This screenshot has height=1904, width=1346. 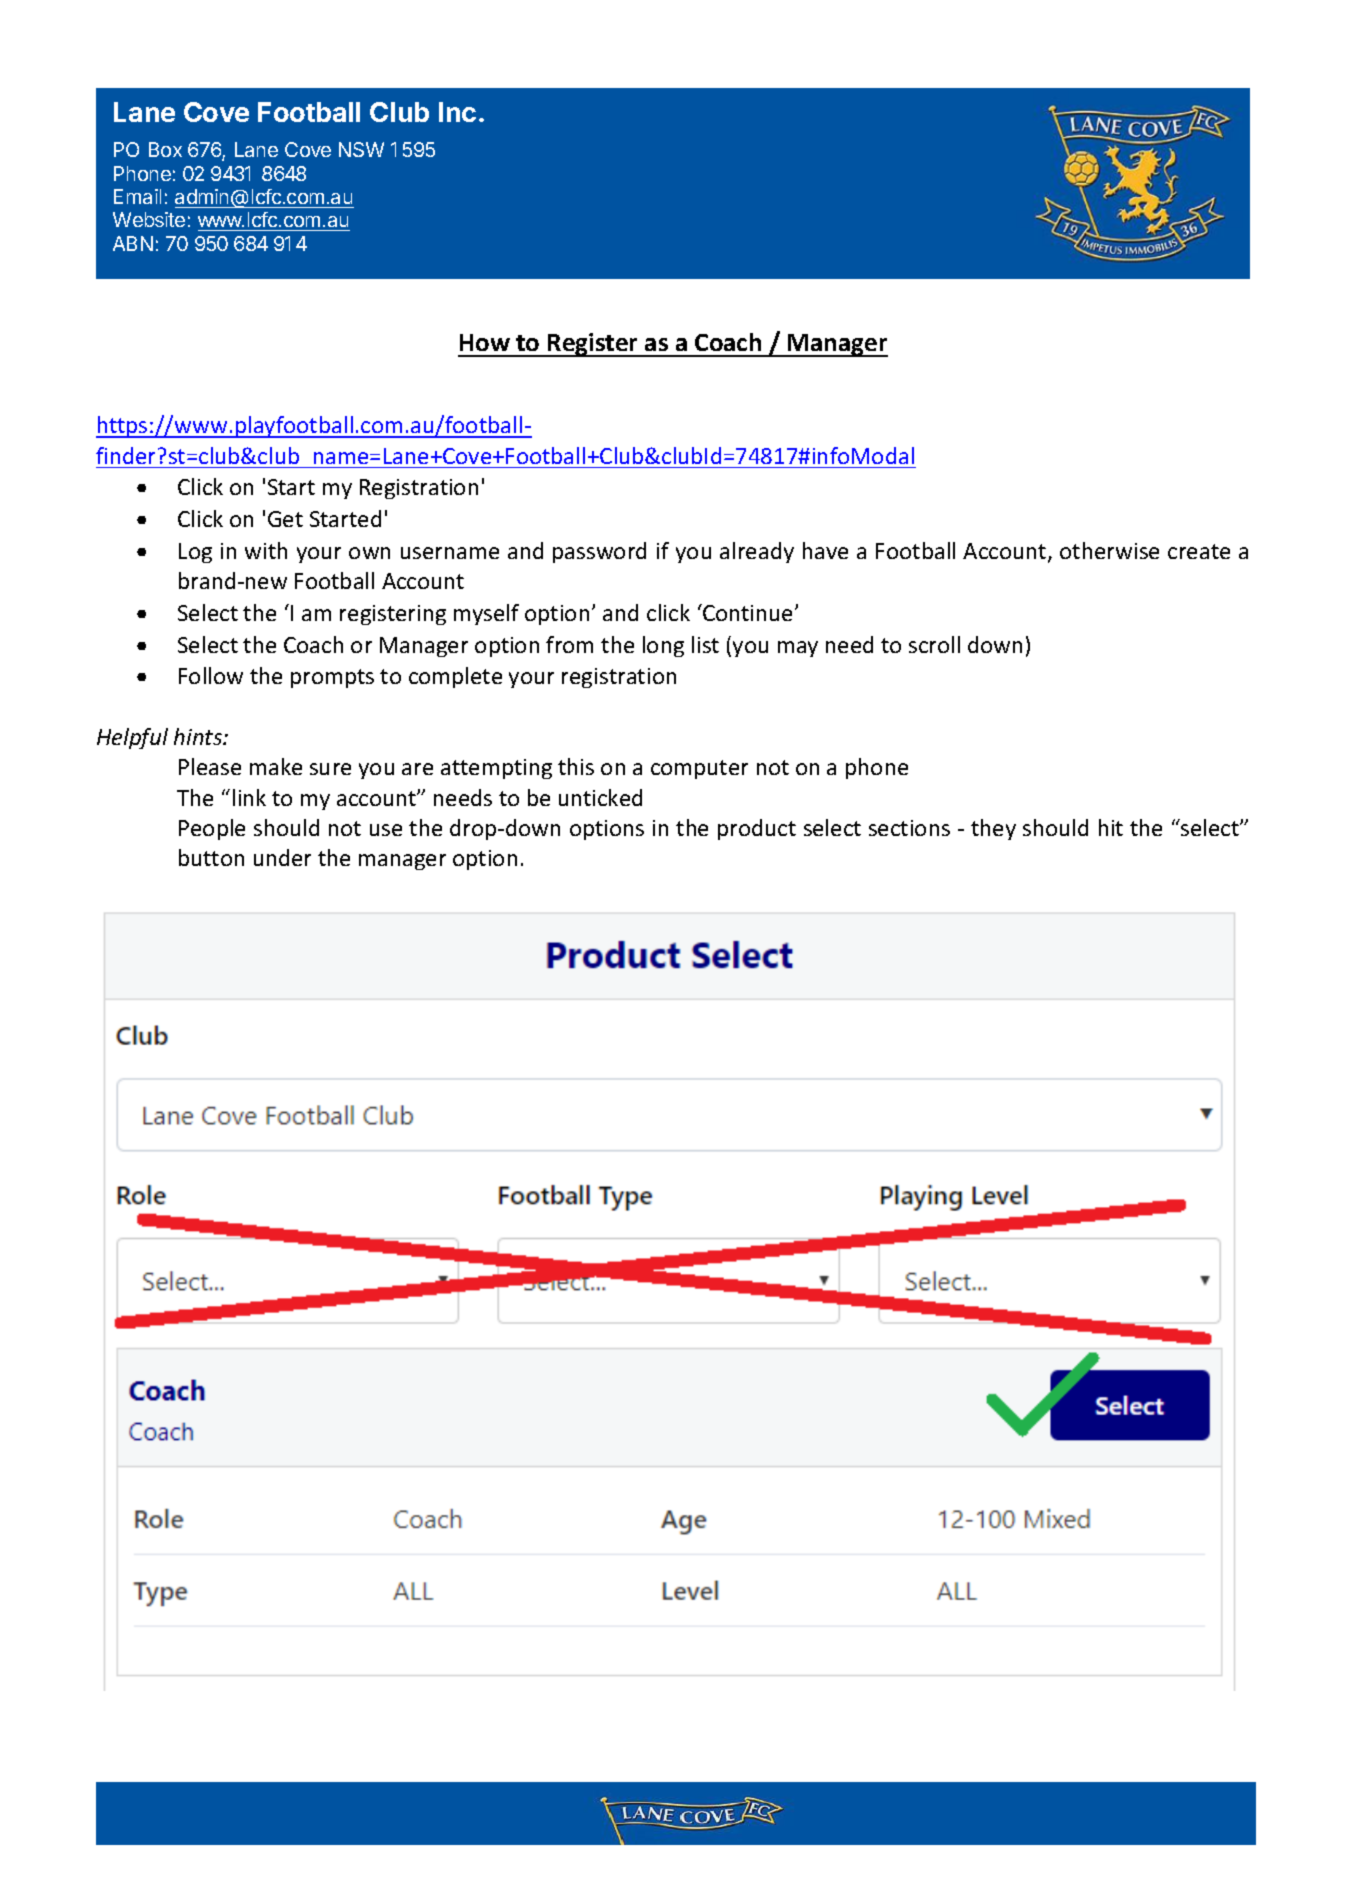 What do you see at coordinates (285, 519) in the screenshot?
I see `Get` at bounding box center [285, 519].
